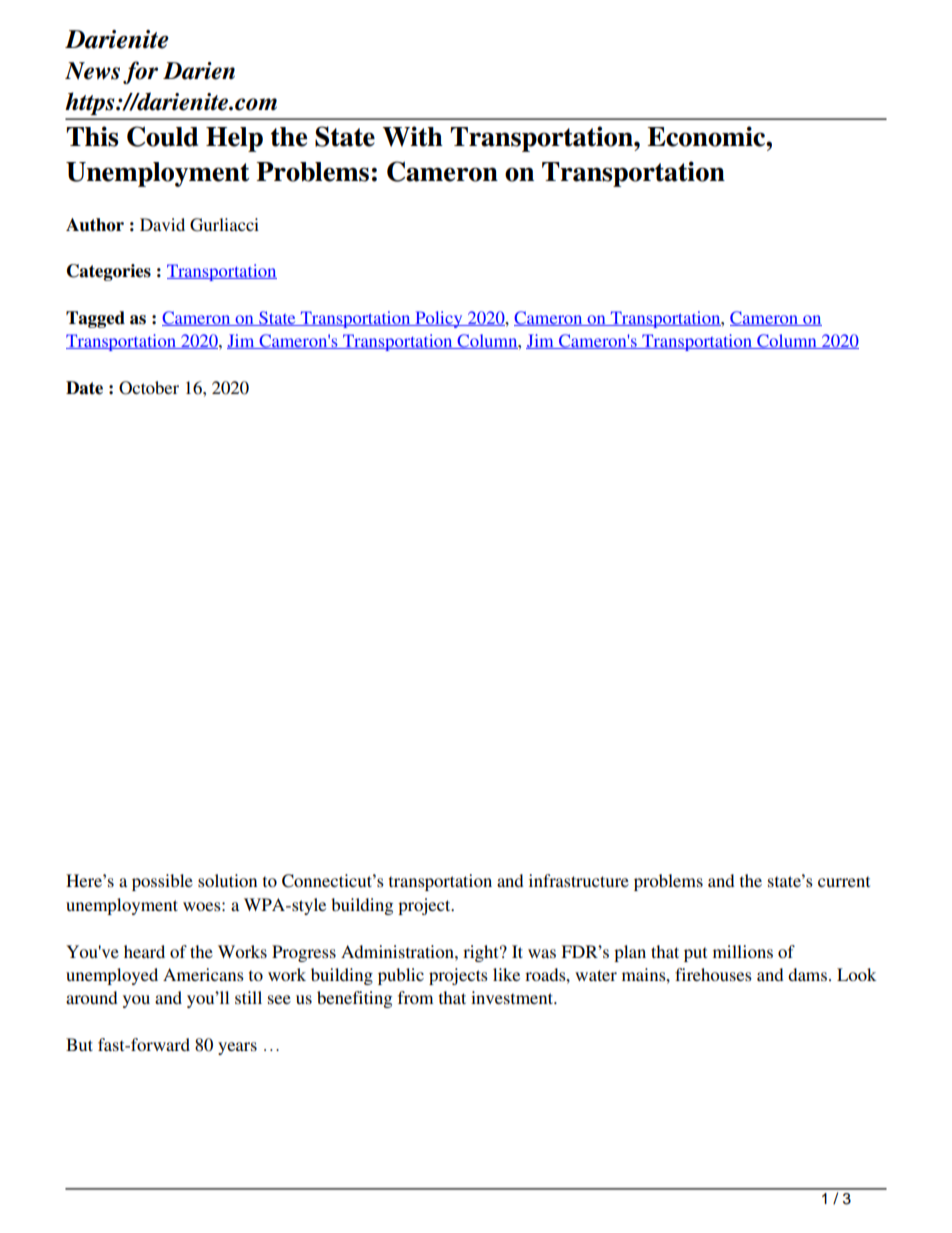 The height and width of the page is (1233, 952). Describe the element at coordinates (149, 388) in the page. I see `October` at that location.
